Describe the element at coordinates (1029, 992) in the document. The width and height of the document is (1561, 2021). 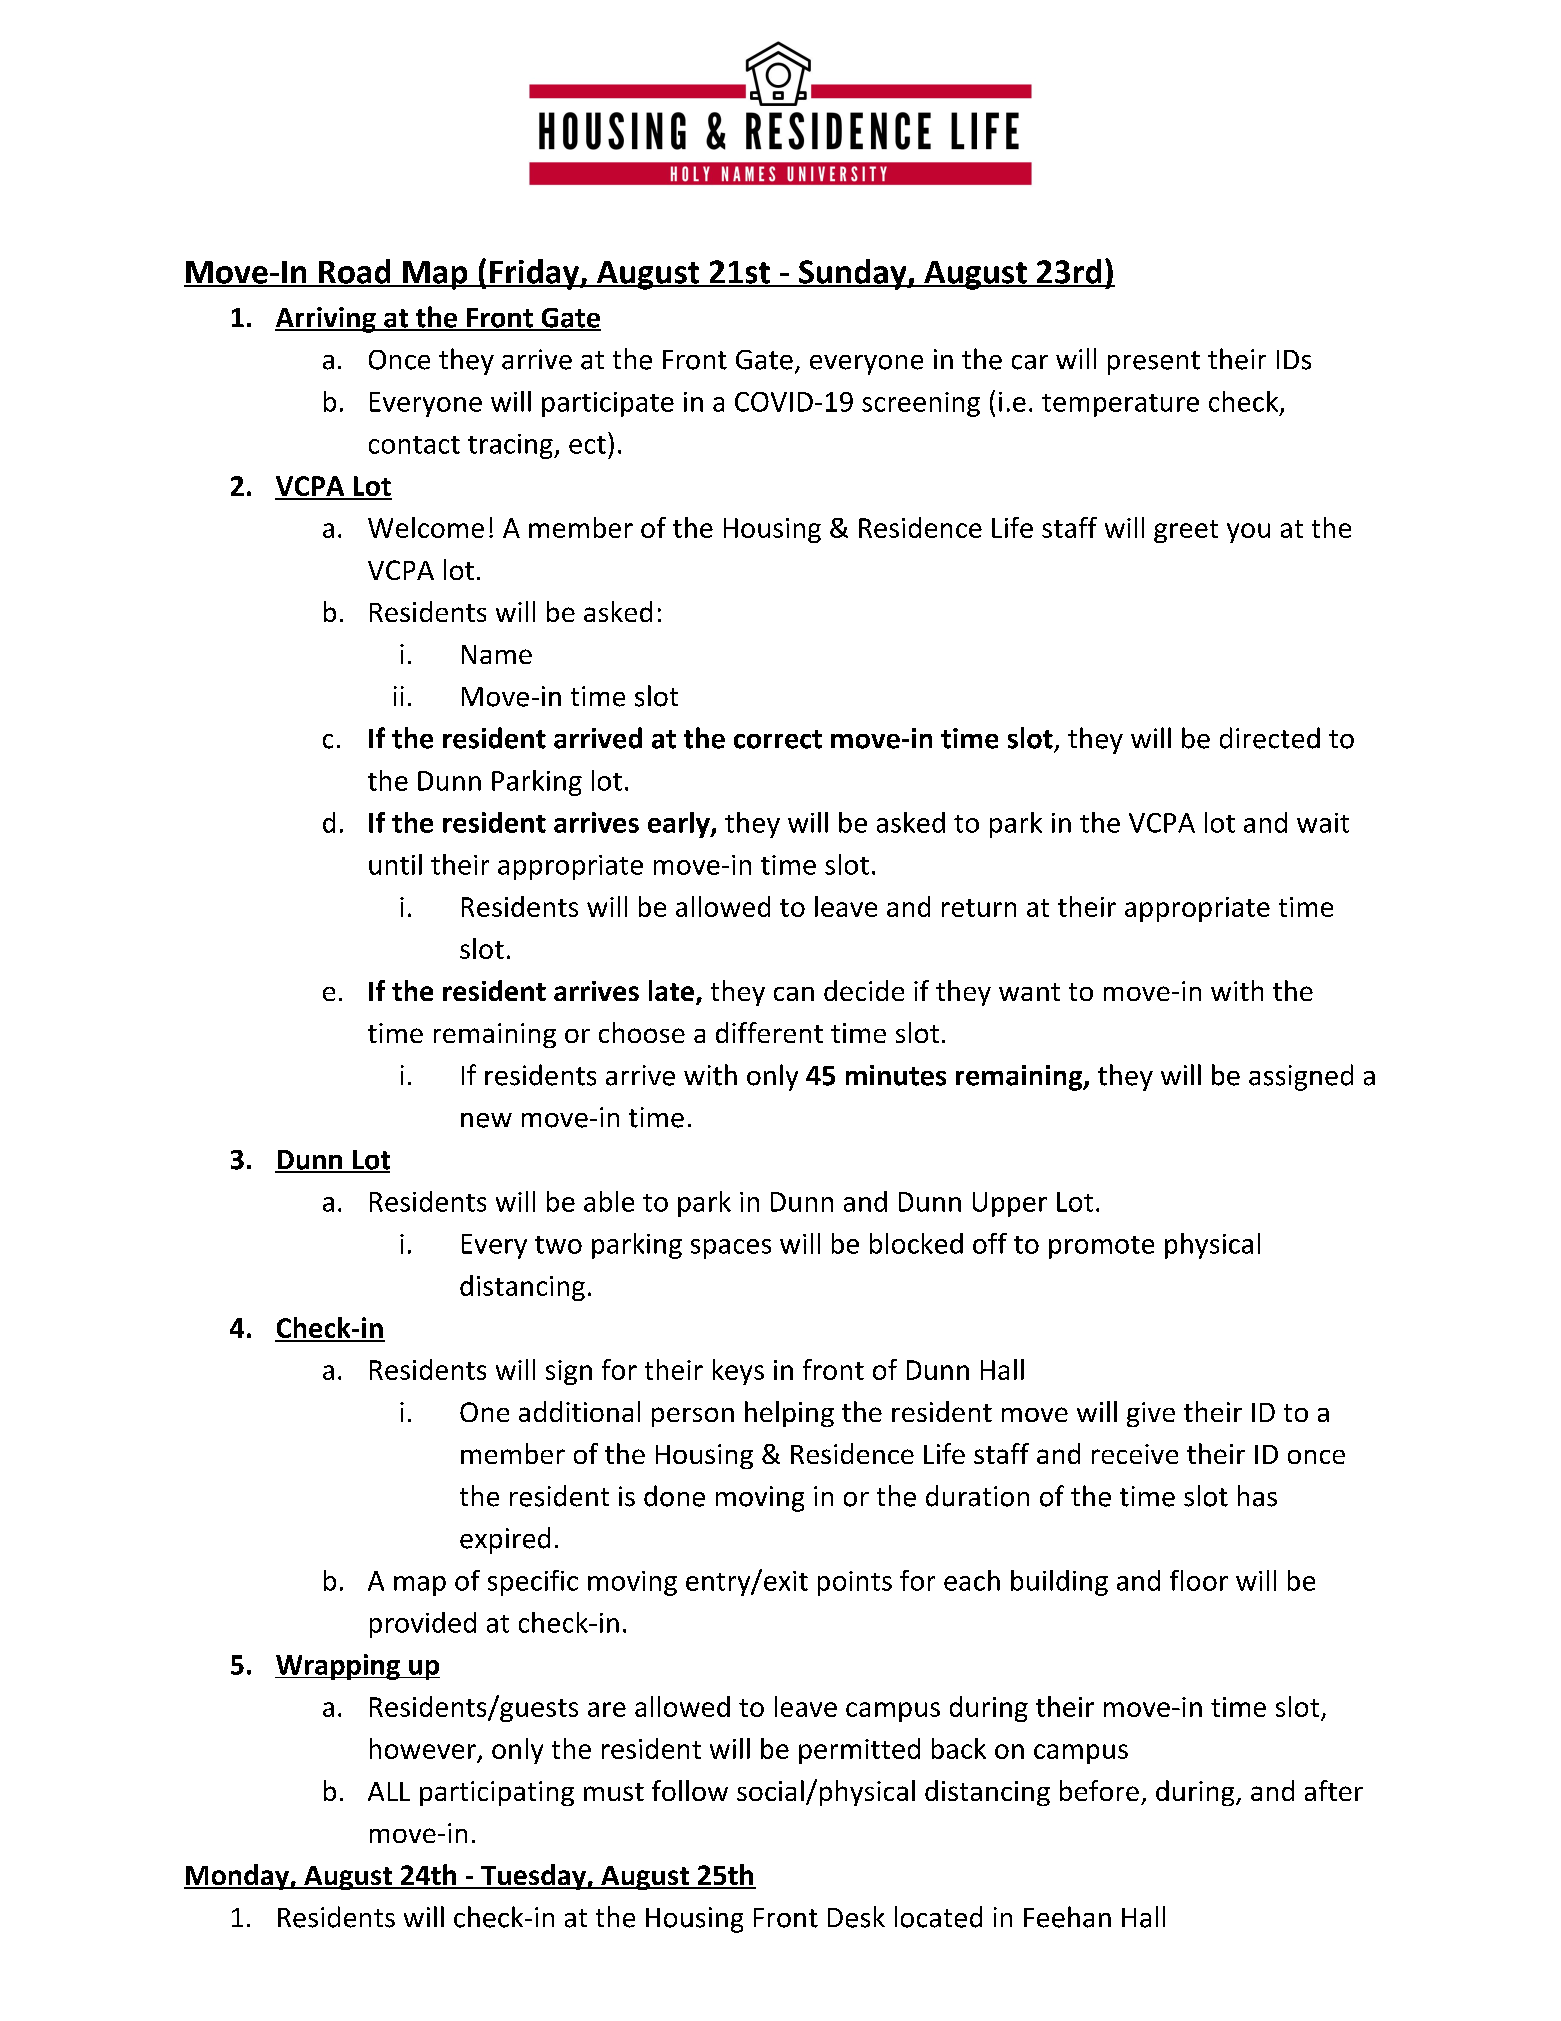
I see `want` at that location.
